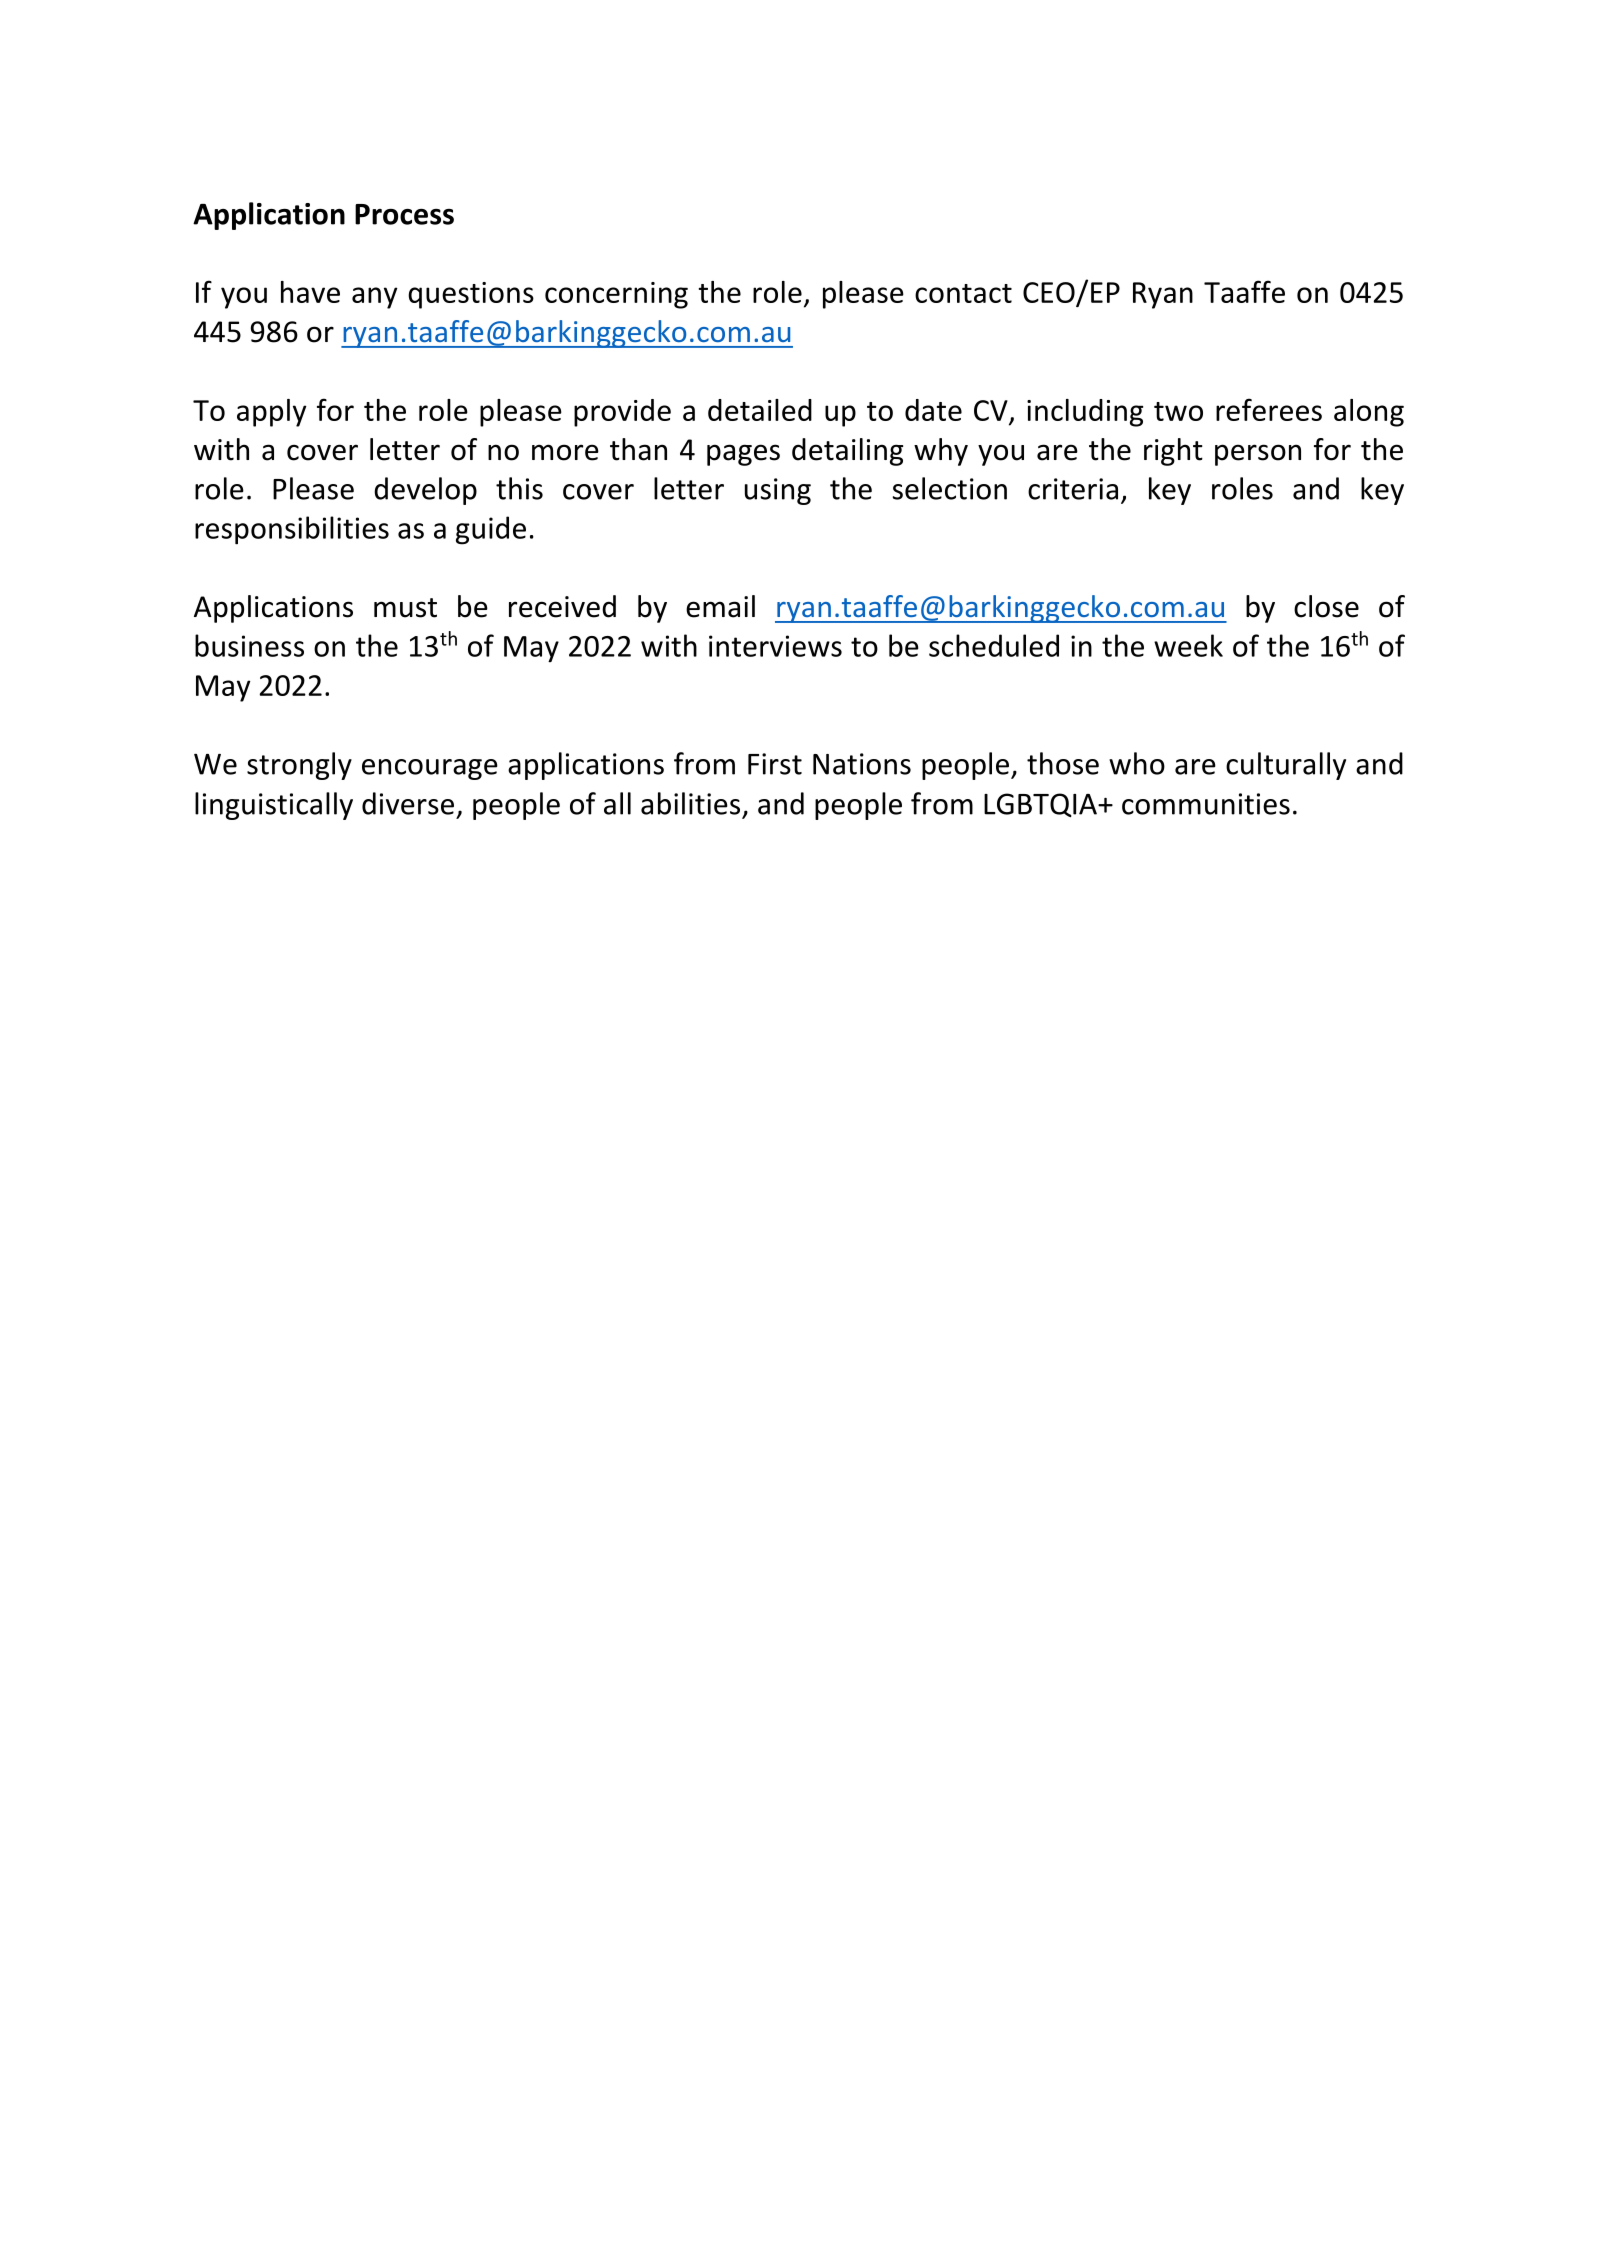 The height and width of the image is (2260, 1597). Describe the element at coordinates (760, 410) in the image. I see `detailed` at that location.
